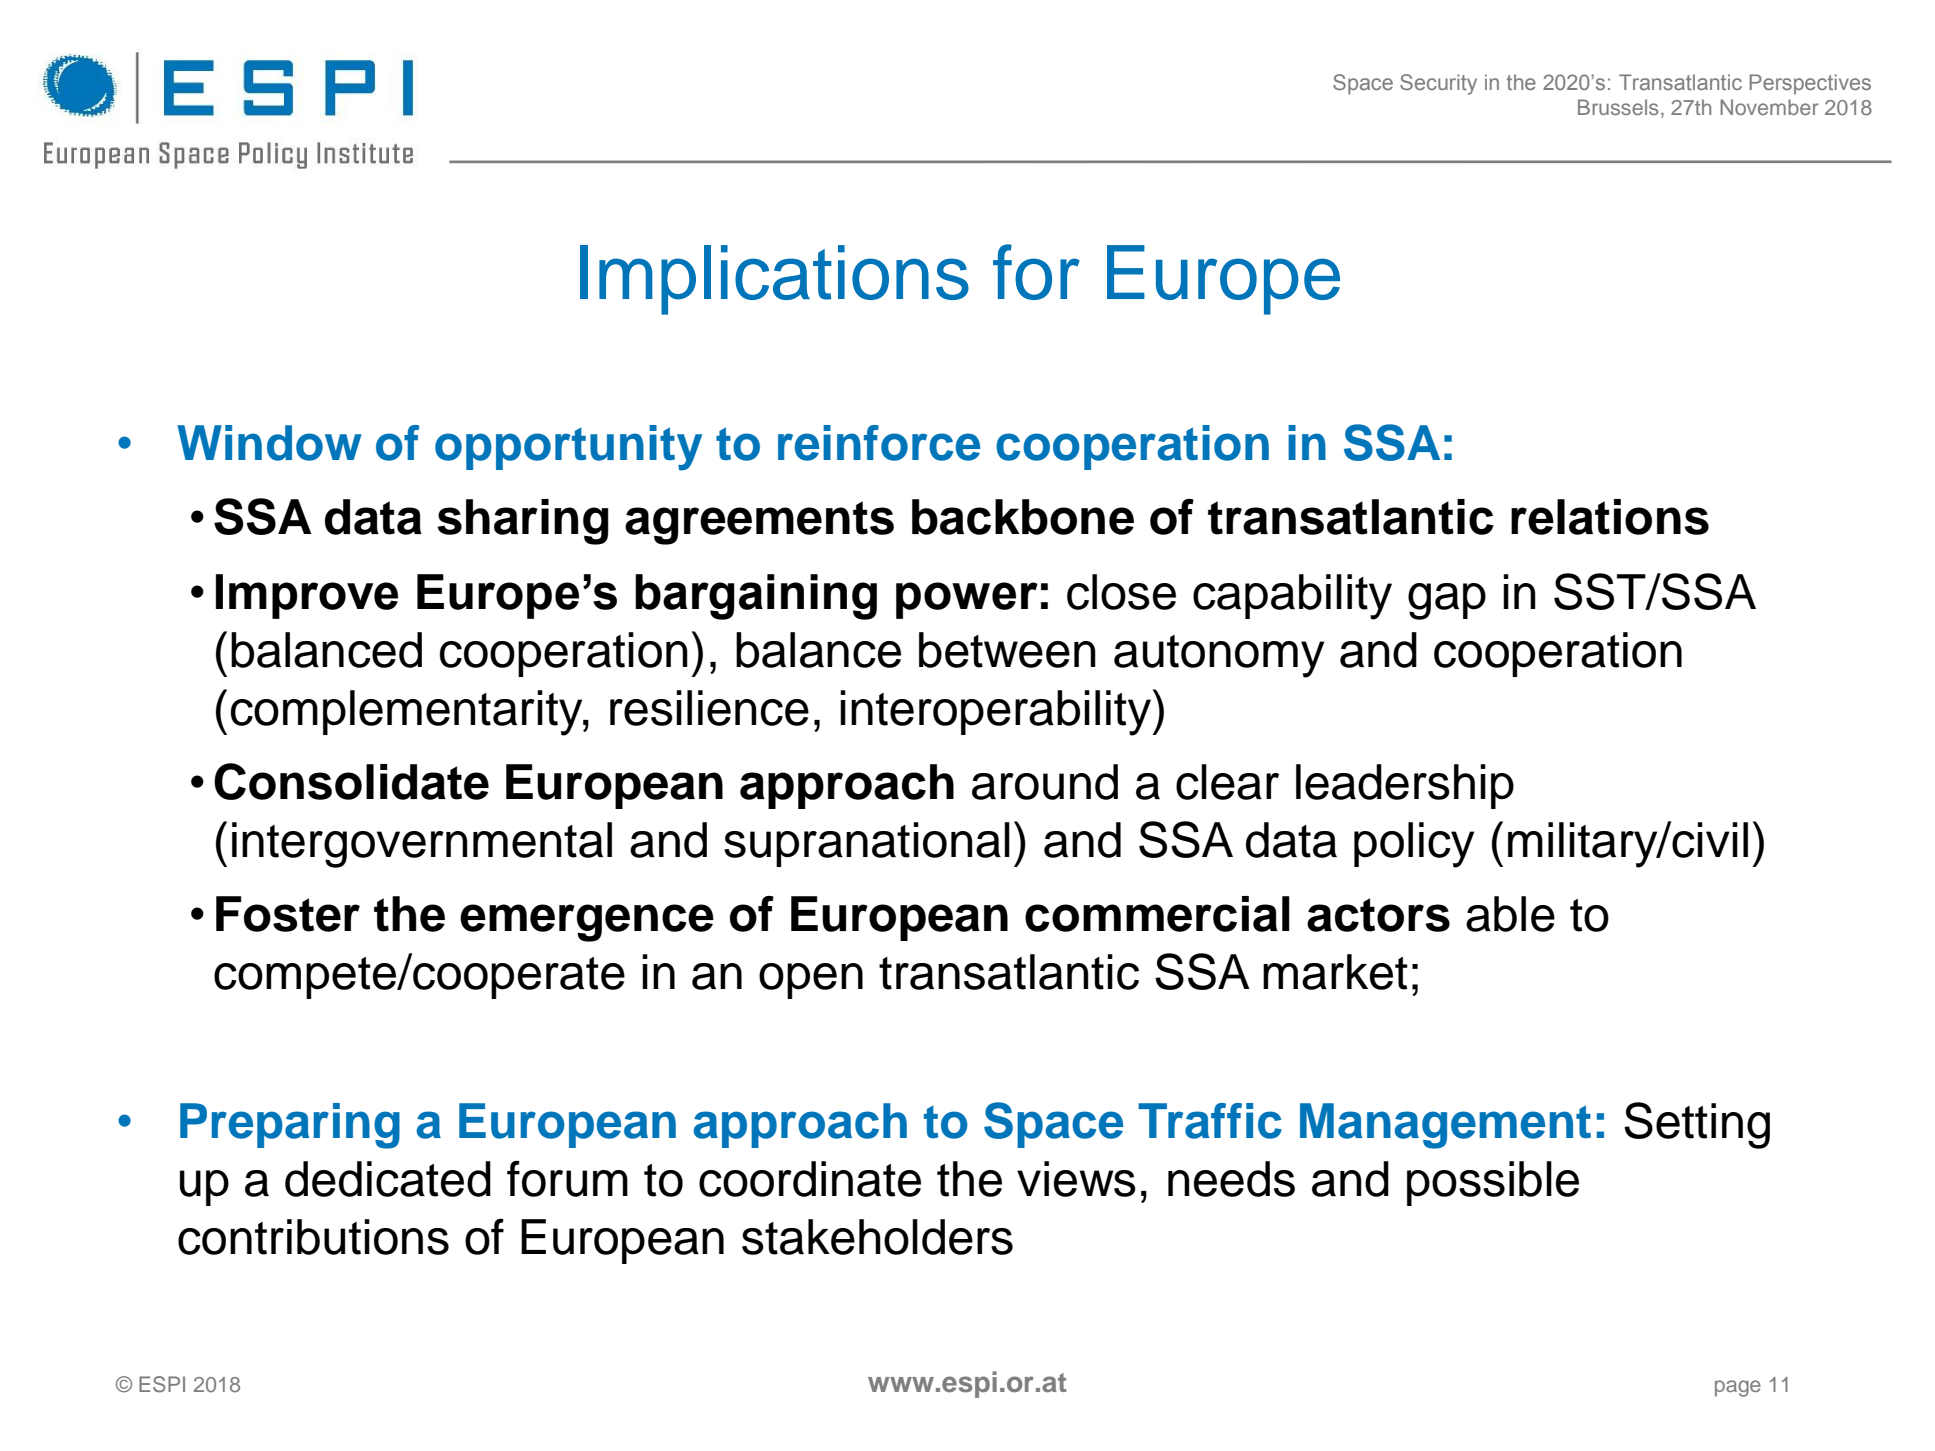 The width and height of the screenshot is (1935, 1451). I want to click on emergence, so click(587, 923).
